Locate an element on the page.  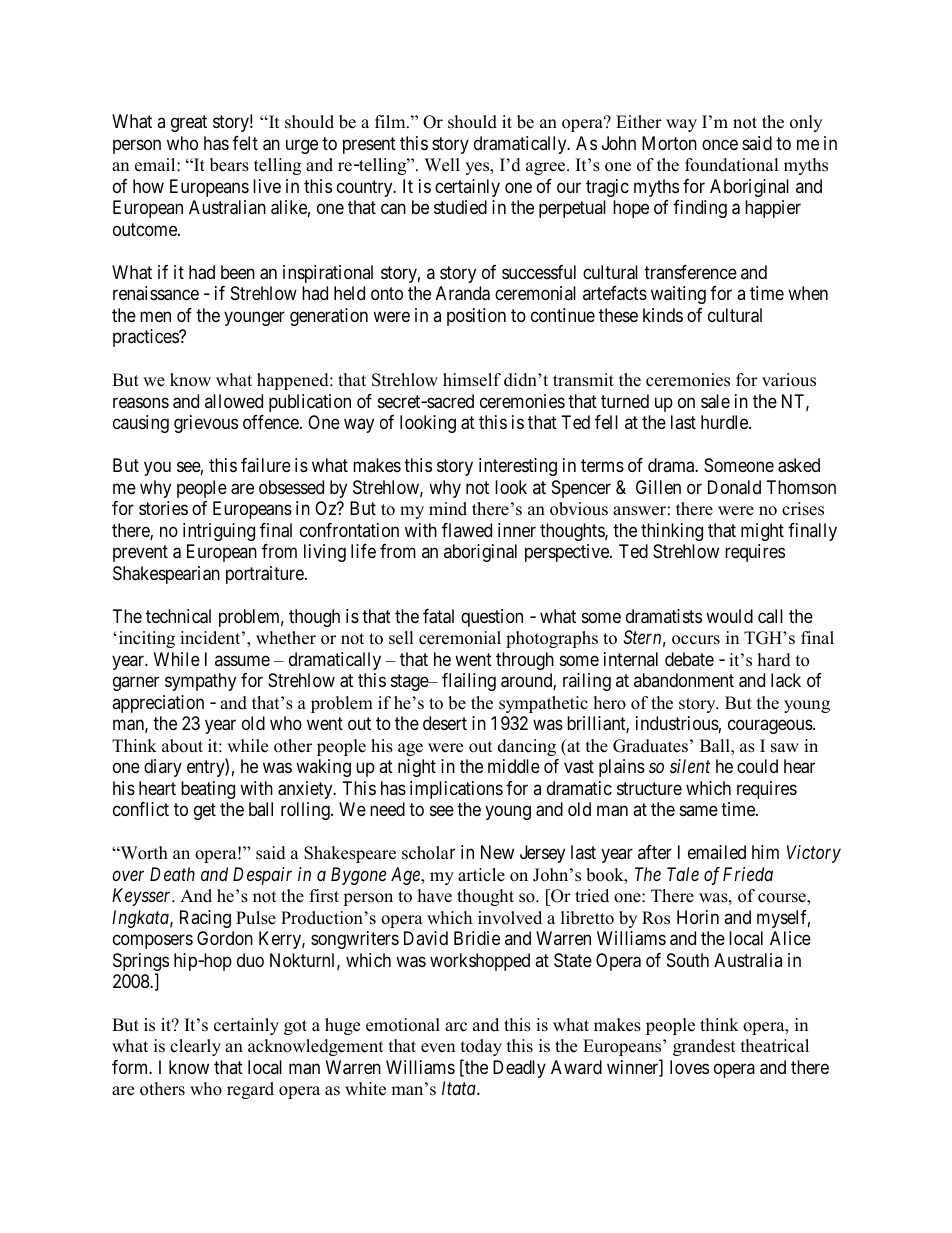
technical is located at coordinates (178, 616).
